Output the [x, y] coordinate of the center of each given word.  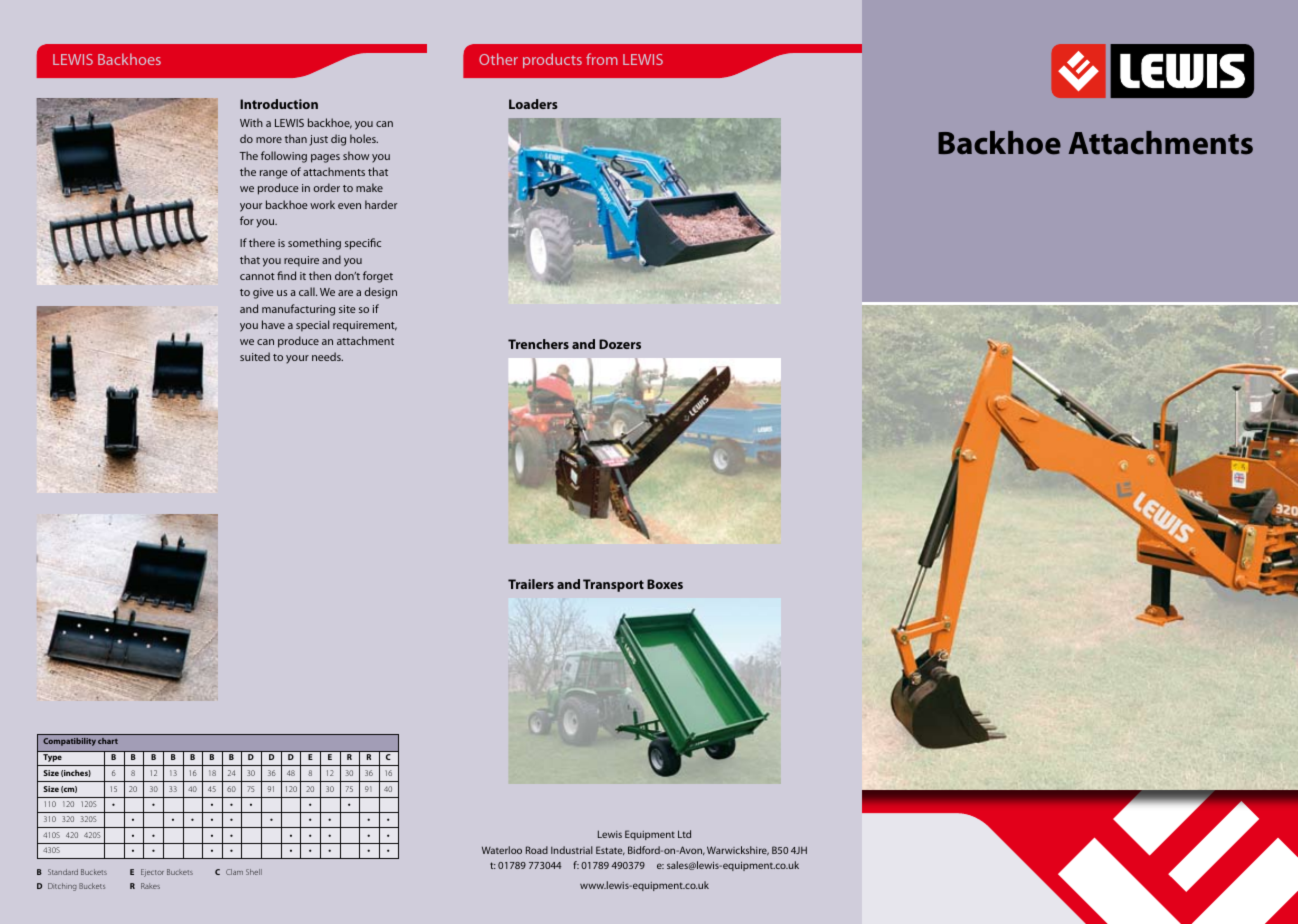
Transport [613, 585]
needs [327, 356]
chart [108, 741]
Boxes [665, 584]
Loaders [533, 104]
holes [364, 138]
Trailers [531, 584]
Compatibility [69, 742]
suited [255, 356]
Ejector [152, 873]
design [380, 293]
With [251, 122]
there [262, 242]
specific [363, 244]
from [602, 59]
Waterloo [502, 850]
